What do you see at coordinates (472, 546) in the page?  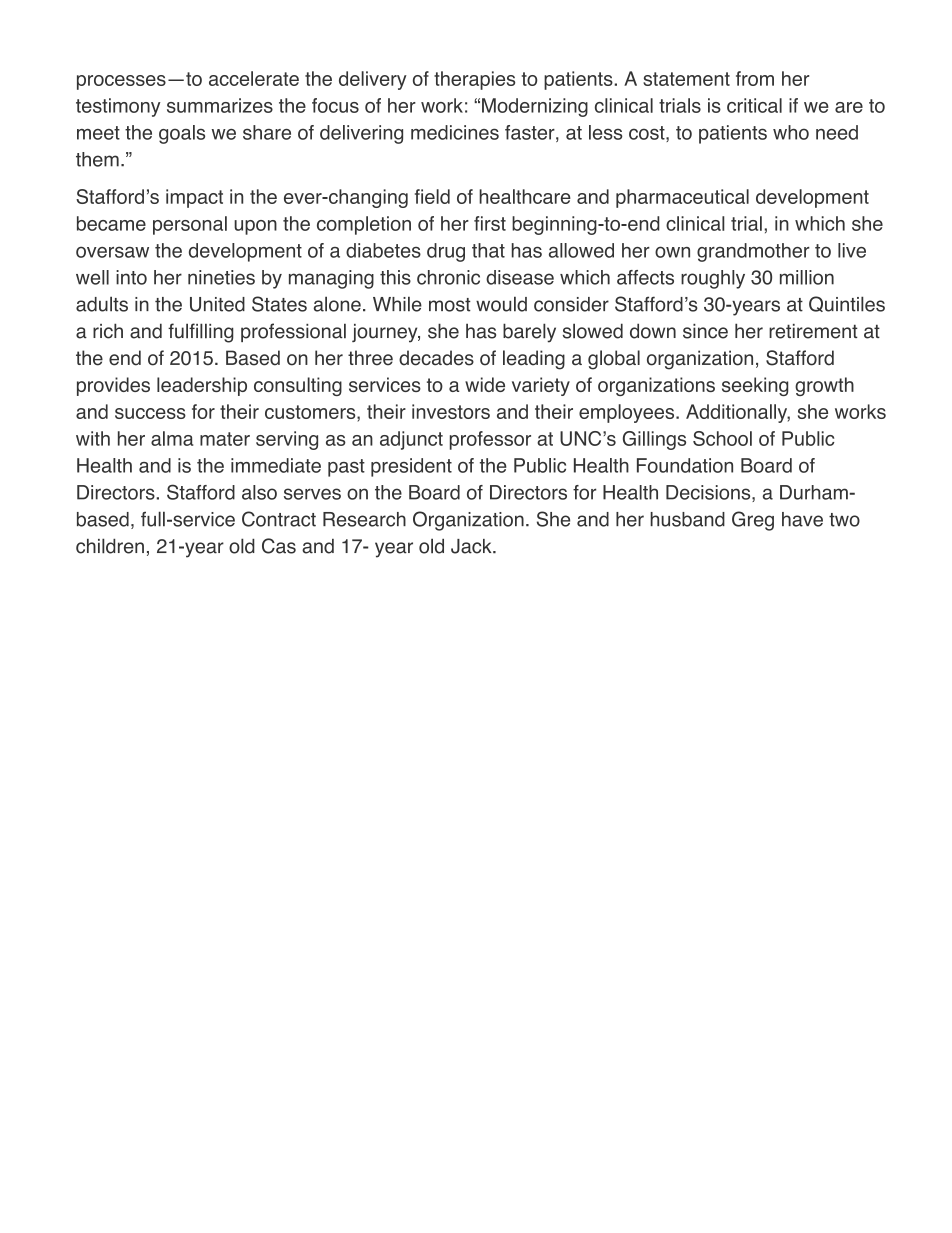 I see `Jack` at bounding box center [472, 546].
